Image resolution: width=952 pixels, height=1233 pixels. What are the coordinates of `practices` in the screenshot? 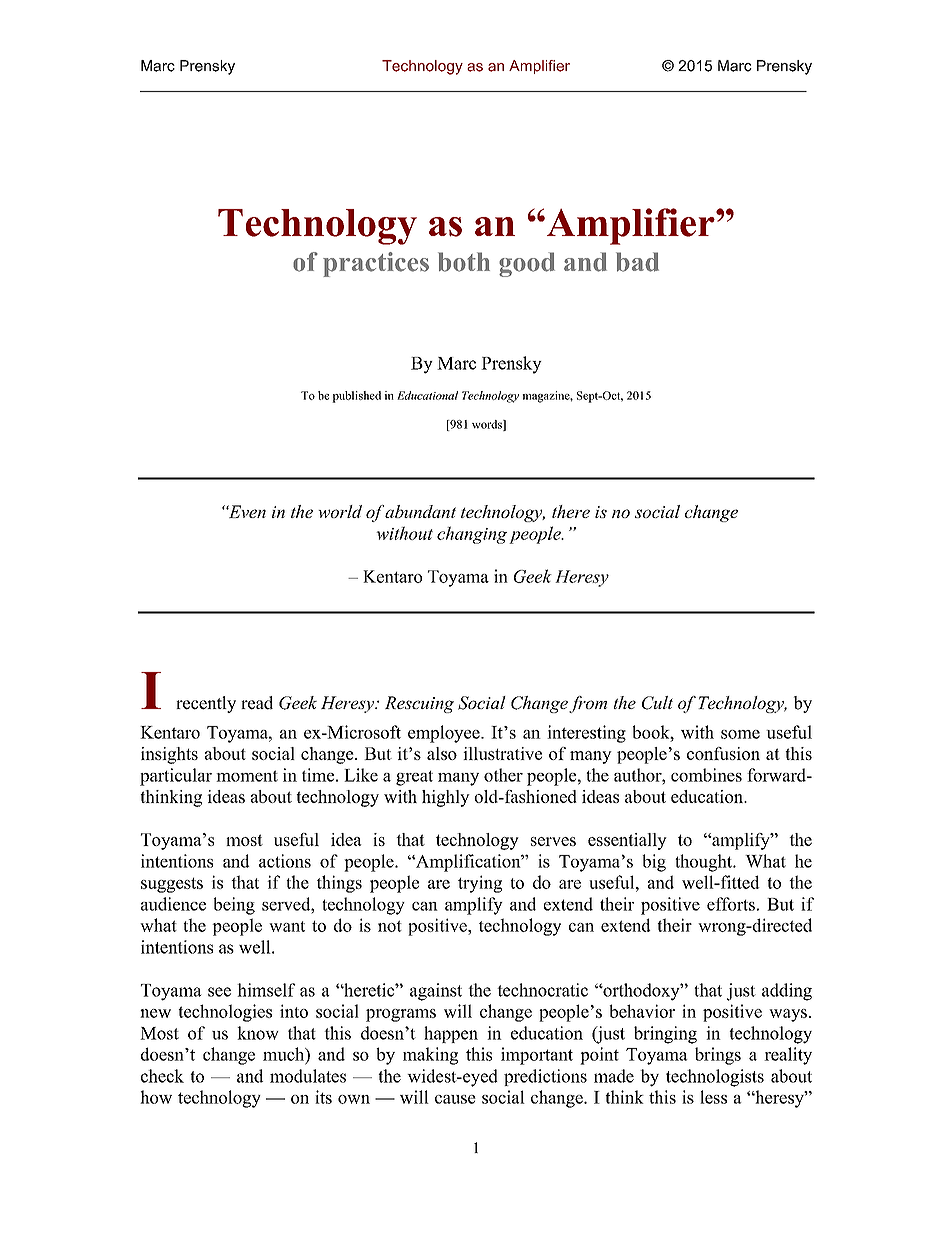 It's located at (376, 264).
